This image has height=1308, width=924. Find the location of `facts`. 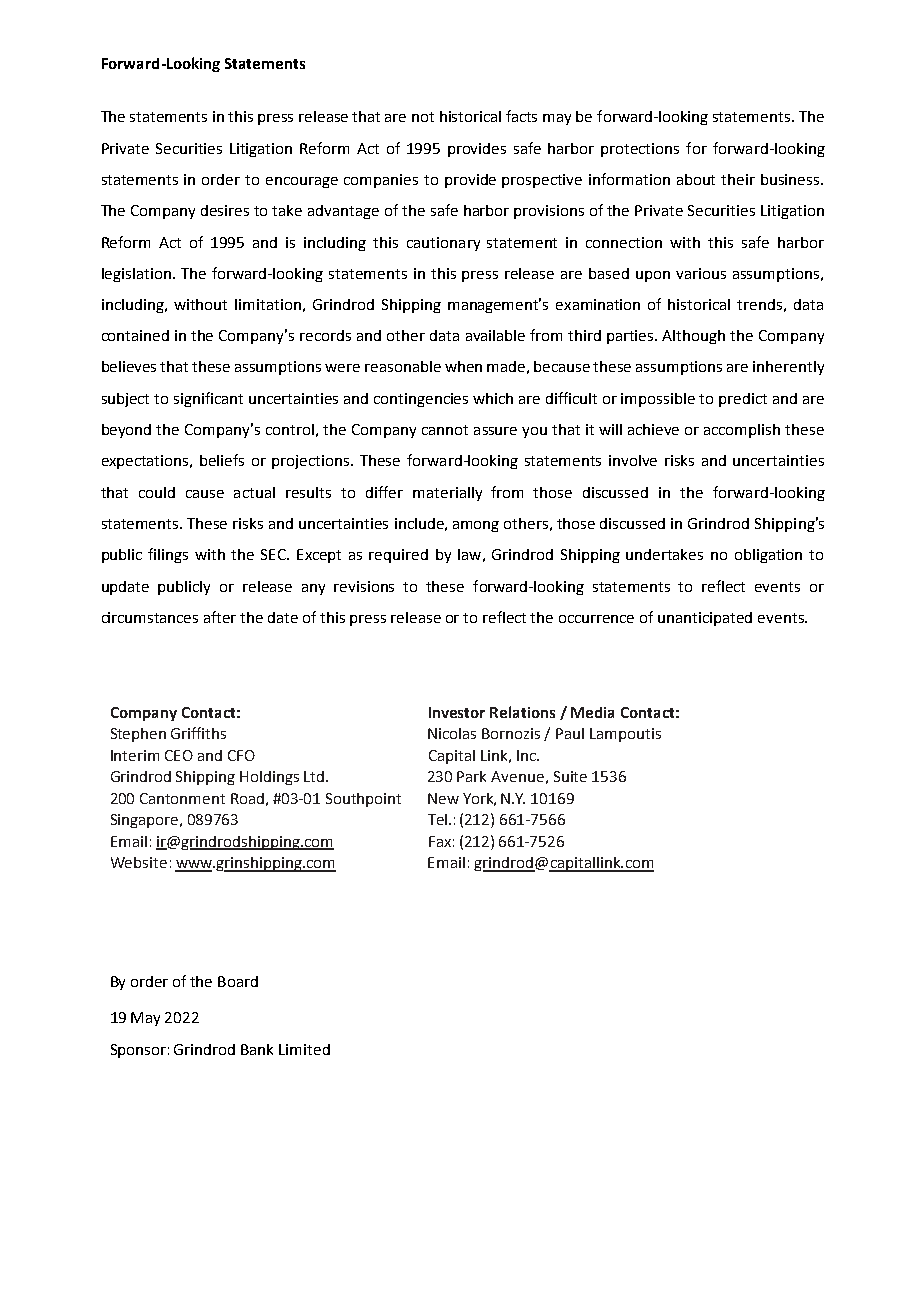

facts is located at coordinates (521, 116).
